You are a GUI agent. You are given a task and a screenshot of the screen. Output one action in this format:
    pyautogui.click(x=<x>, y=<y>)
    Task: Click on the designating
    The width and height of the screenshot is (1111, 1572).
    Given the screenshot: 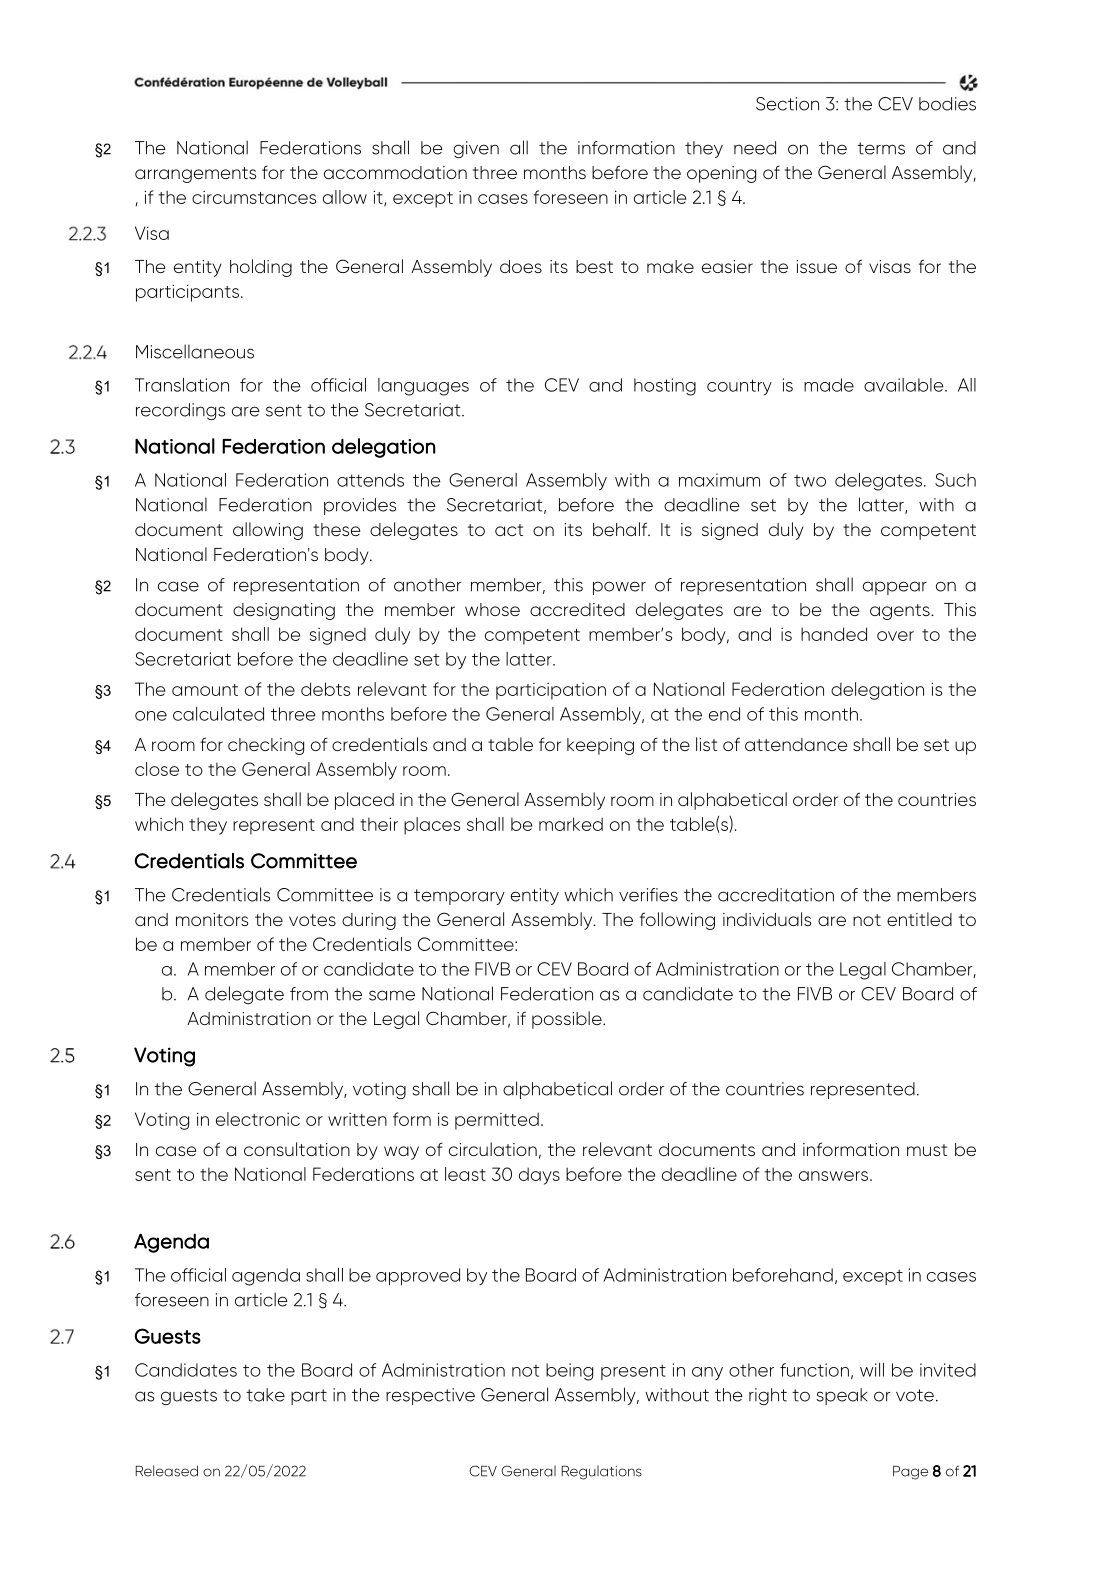 What is the action you would take?
    pyautogui.click(x=284, y=611)
